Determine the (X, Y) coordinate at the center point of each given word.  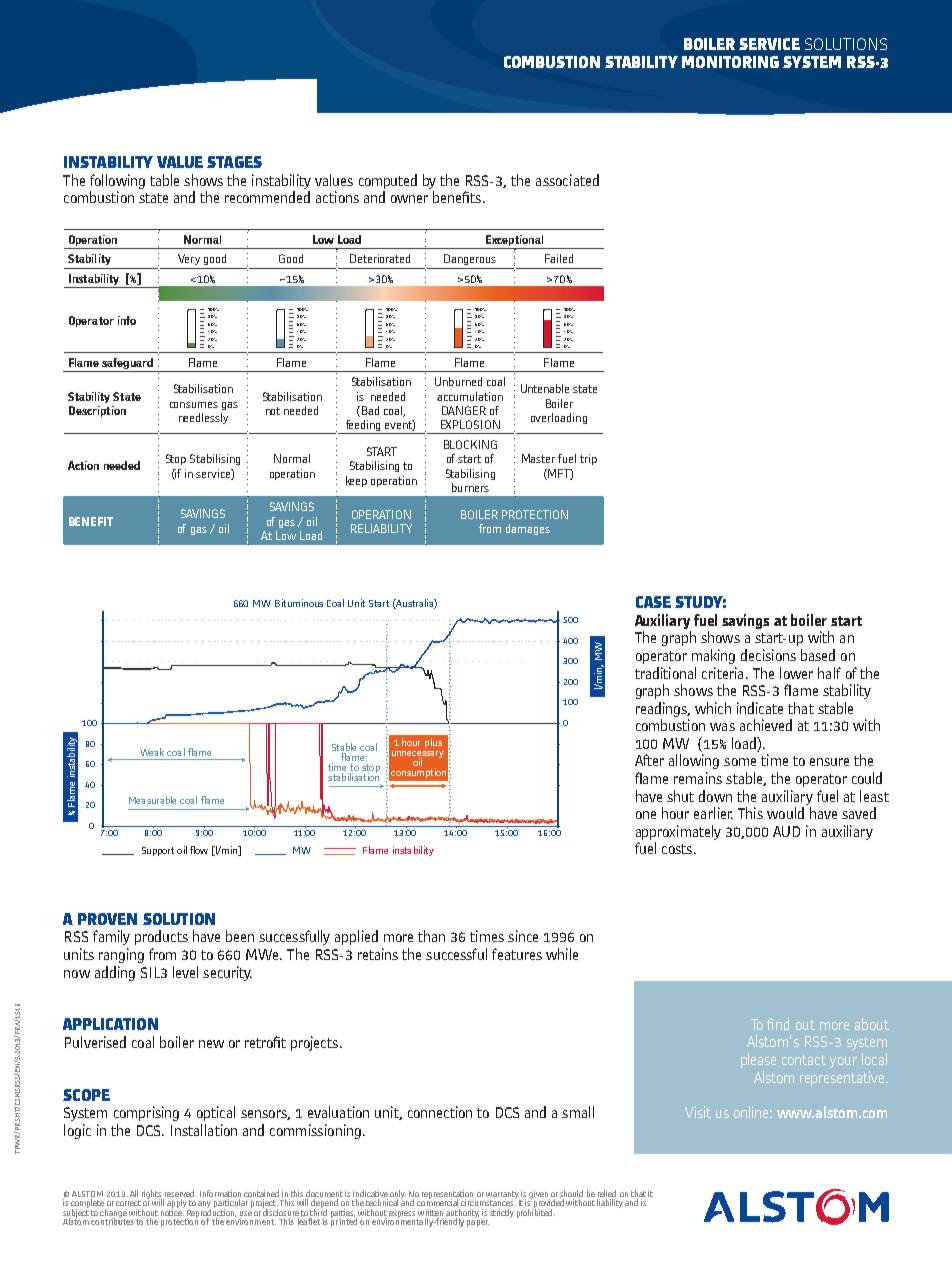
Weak (152, 752)
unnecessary (418, 756)
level (185, 972)
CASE (653, 602)
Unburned (458, 381)
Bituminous (299, 603)
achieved (766, 725)
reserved (181, 1193)
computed (388, 181)
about (872, 1024)
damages (528, 529)
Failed (559, 258)
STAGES (234, 162)
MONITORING (730, 62)
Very (189, 259)
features (517, 954)
